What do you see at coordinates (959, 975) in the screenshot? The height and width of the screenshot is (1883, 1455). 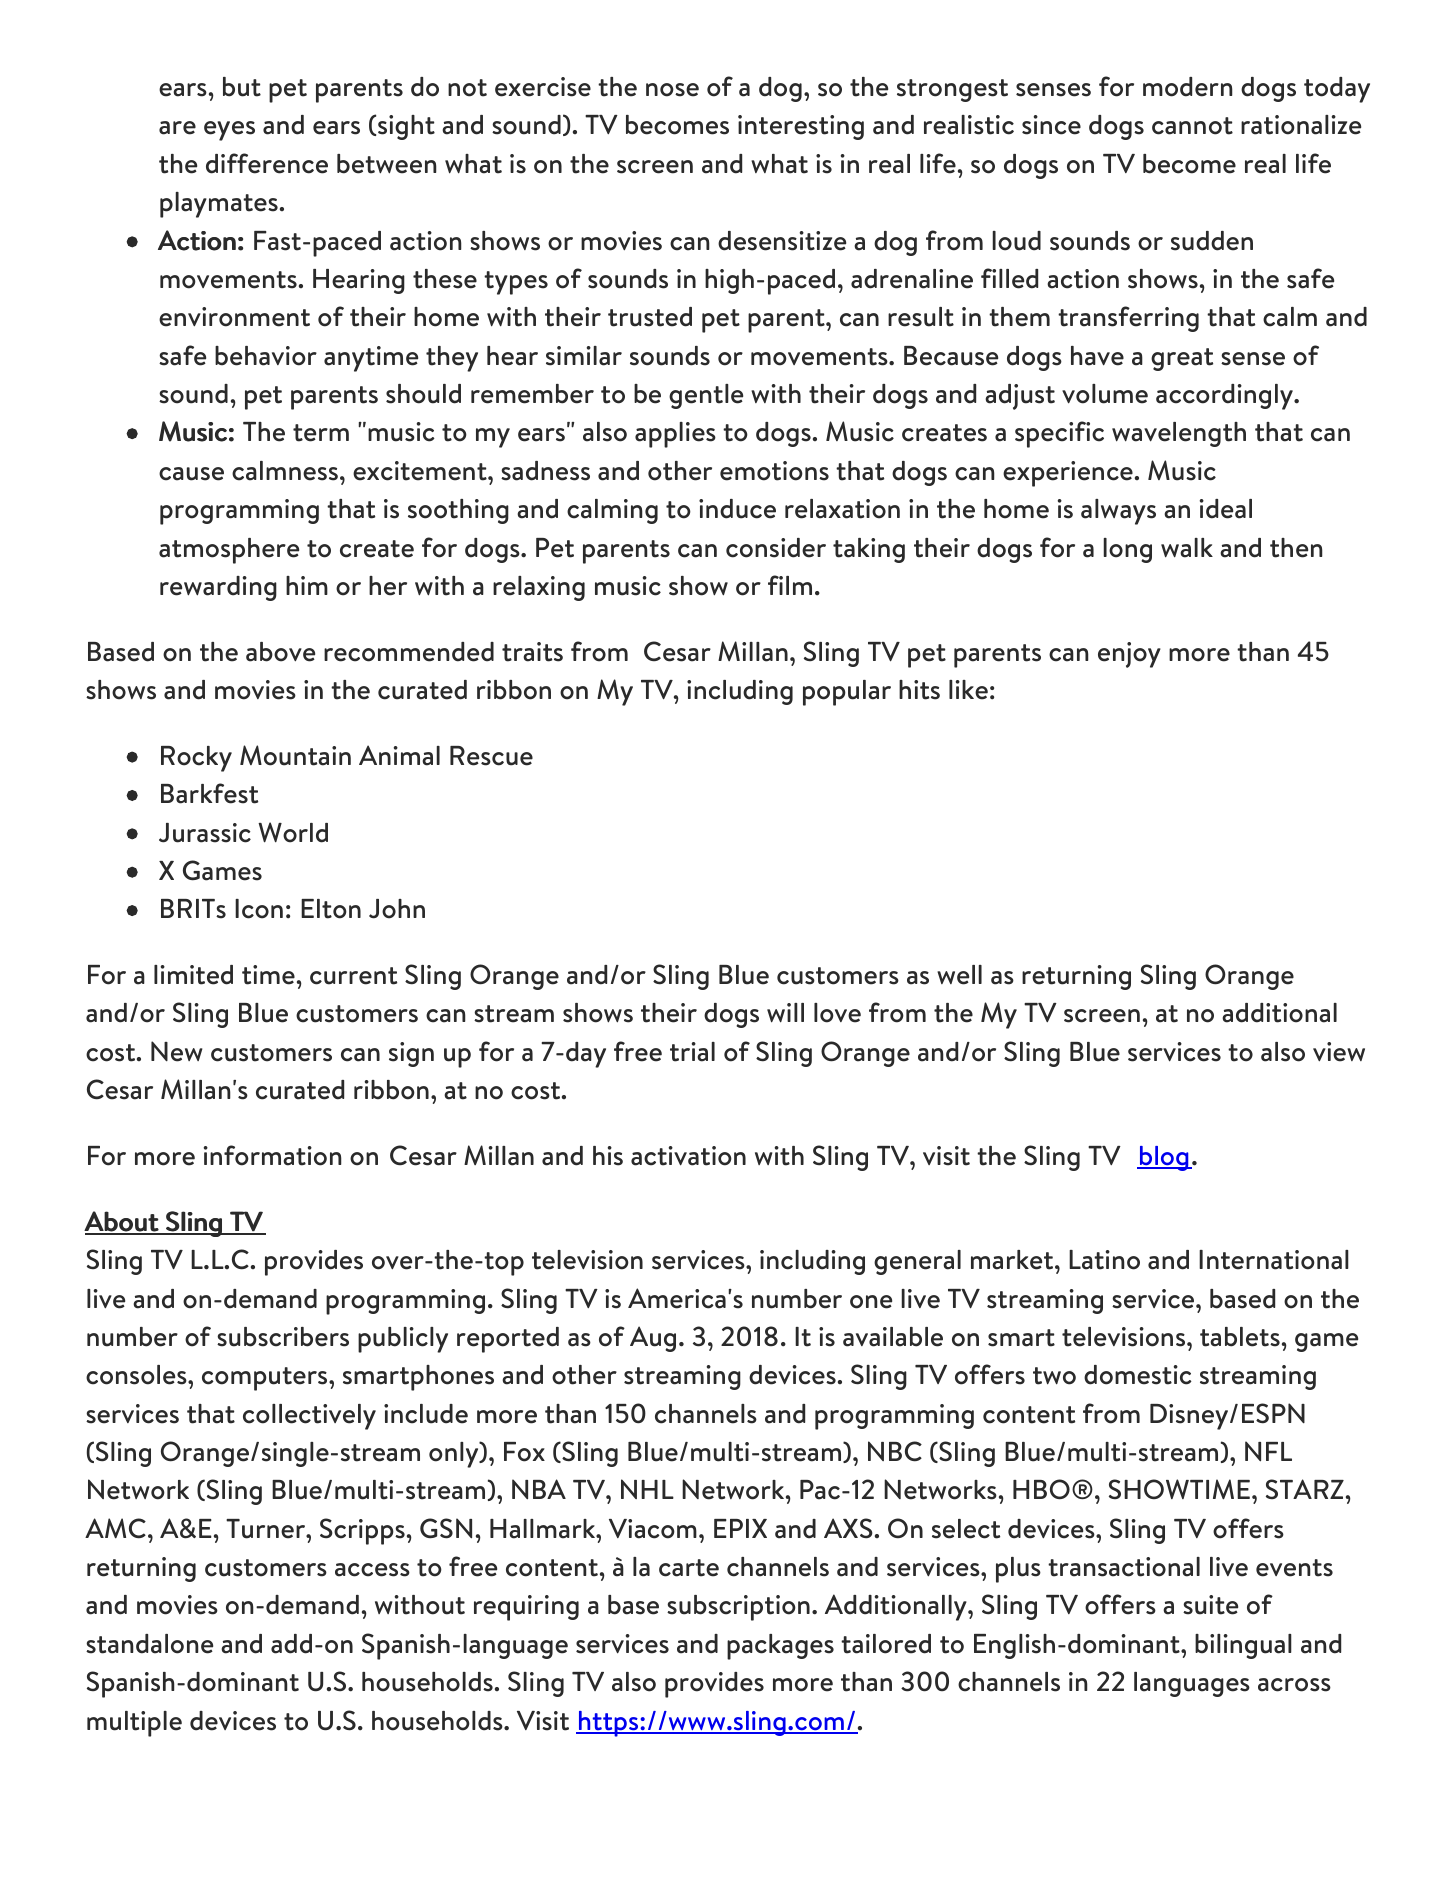 I see `well` at bounding box center [959, 975].
